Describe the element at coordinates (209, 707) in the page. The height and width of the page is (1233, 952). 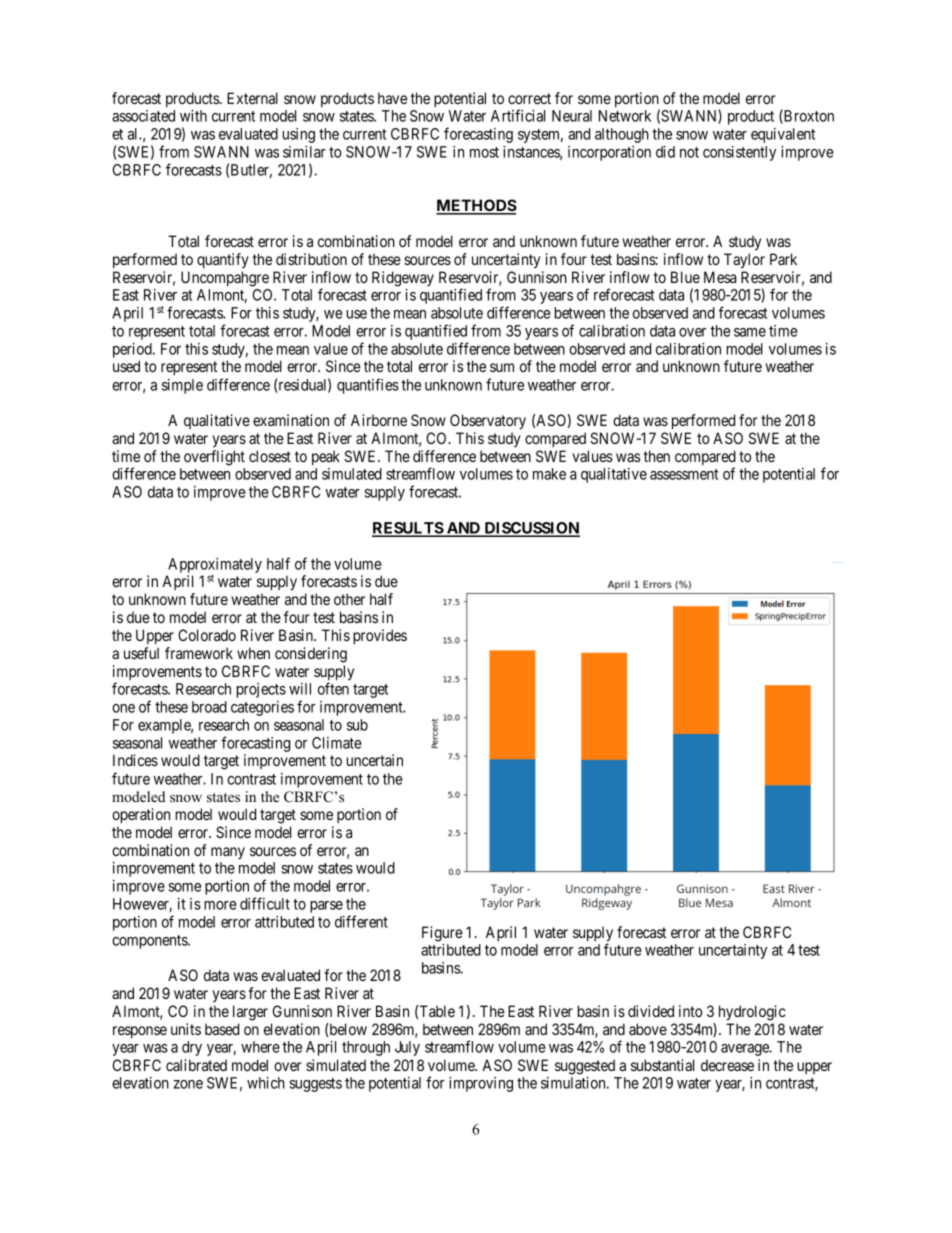
I see `broad` at that location.
